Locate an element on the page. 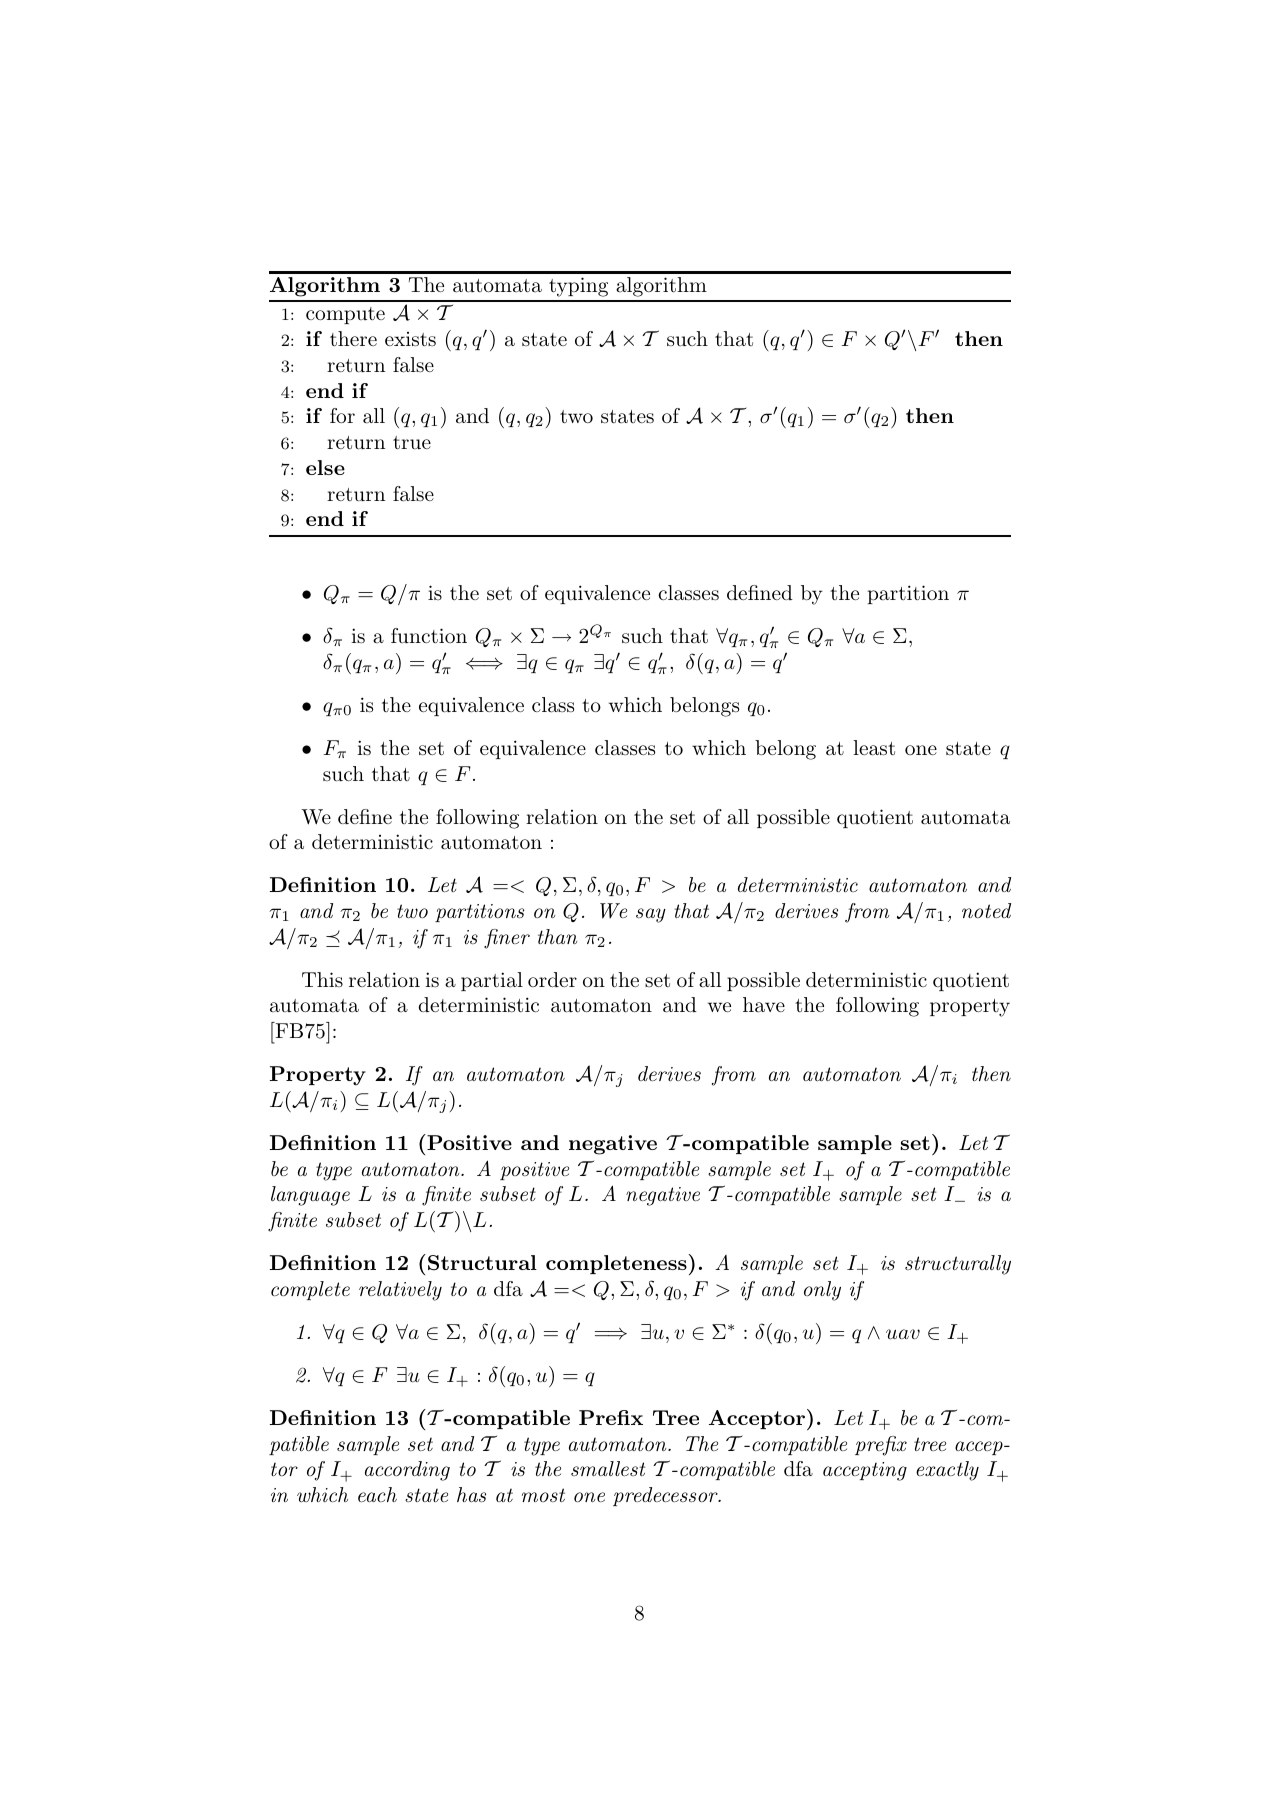 This image has width=1283, height=1815. have is located at coordinates (764, 1005).
